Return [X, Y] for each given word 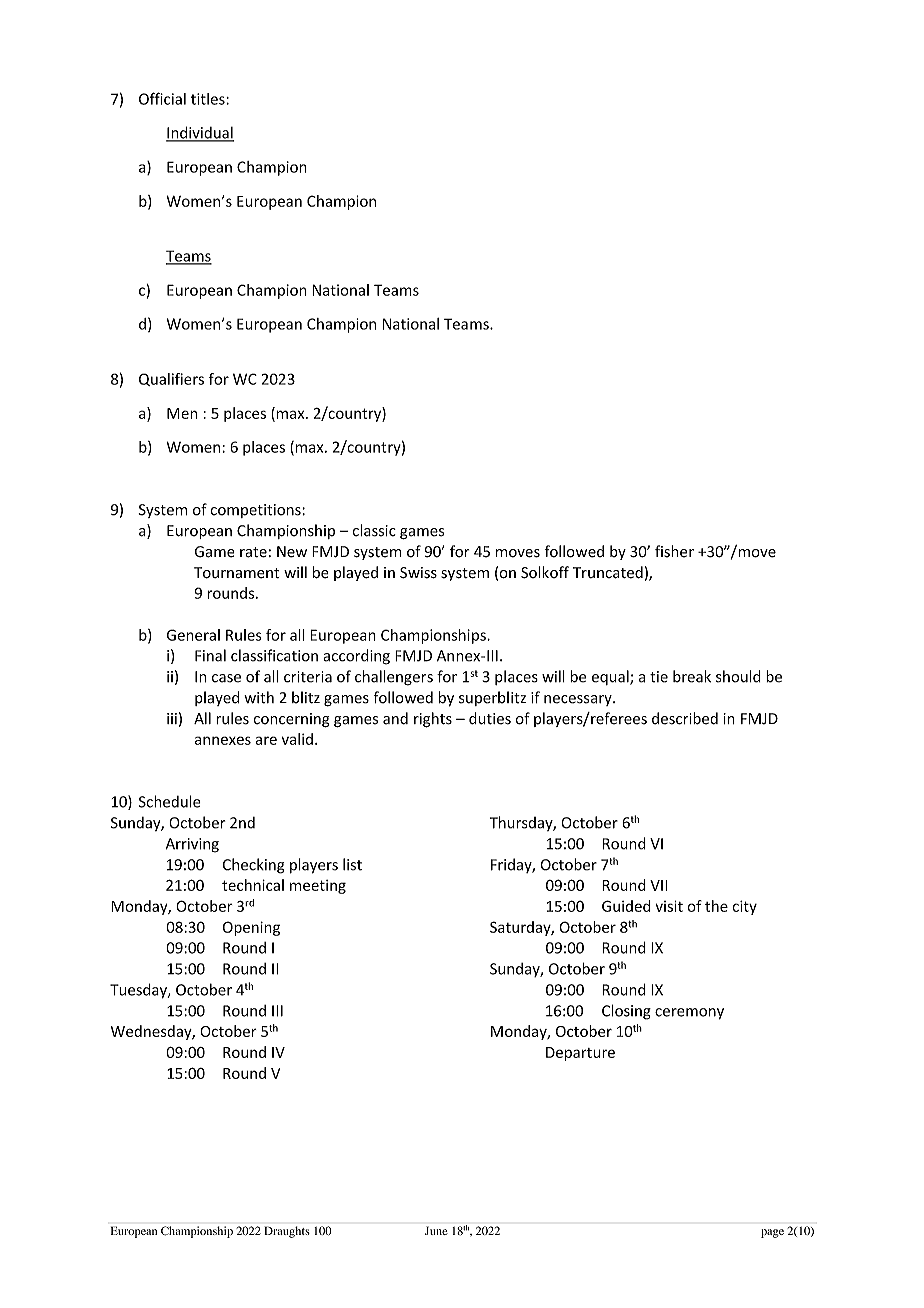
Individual [200, 133]
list [352, 864]
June [436, 1231]
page [772, 1233]
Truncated [608, 572]
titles [209, 99]
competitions [256, 511]
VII [658, 885]
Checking [254, 866]
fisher [674, 551]
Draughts [287, 1232]
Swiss [418, 573]
